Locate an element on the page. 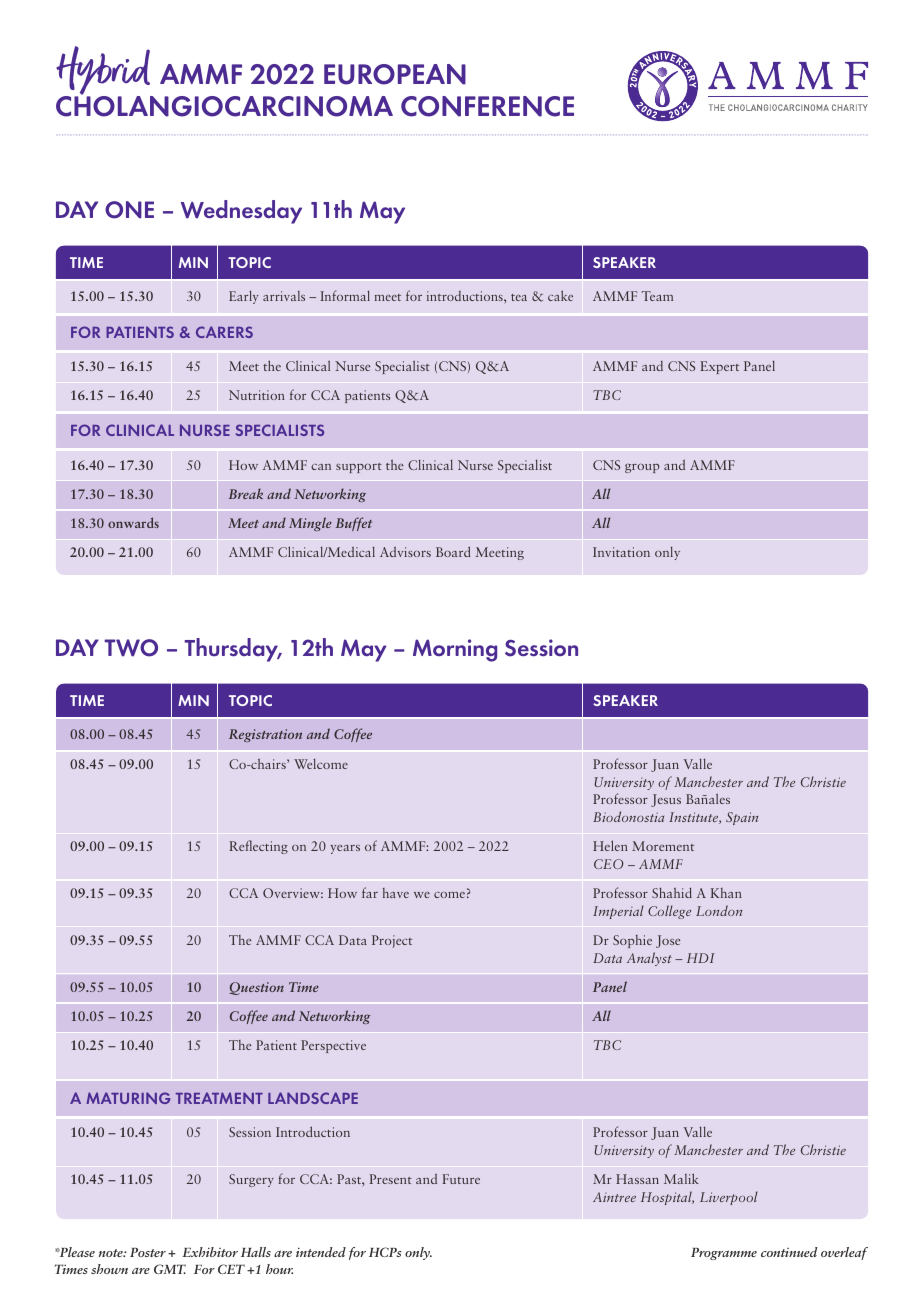 Image resolution: width=924 pixels, height=1308 pixels. CONFERENCE is located at coordinates (487, 106).
